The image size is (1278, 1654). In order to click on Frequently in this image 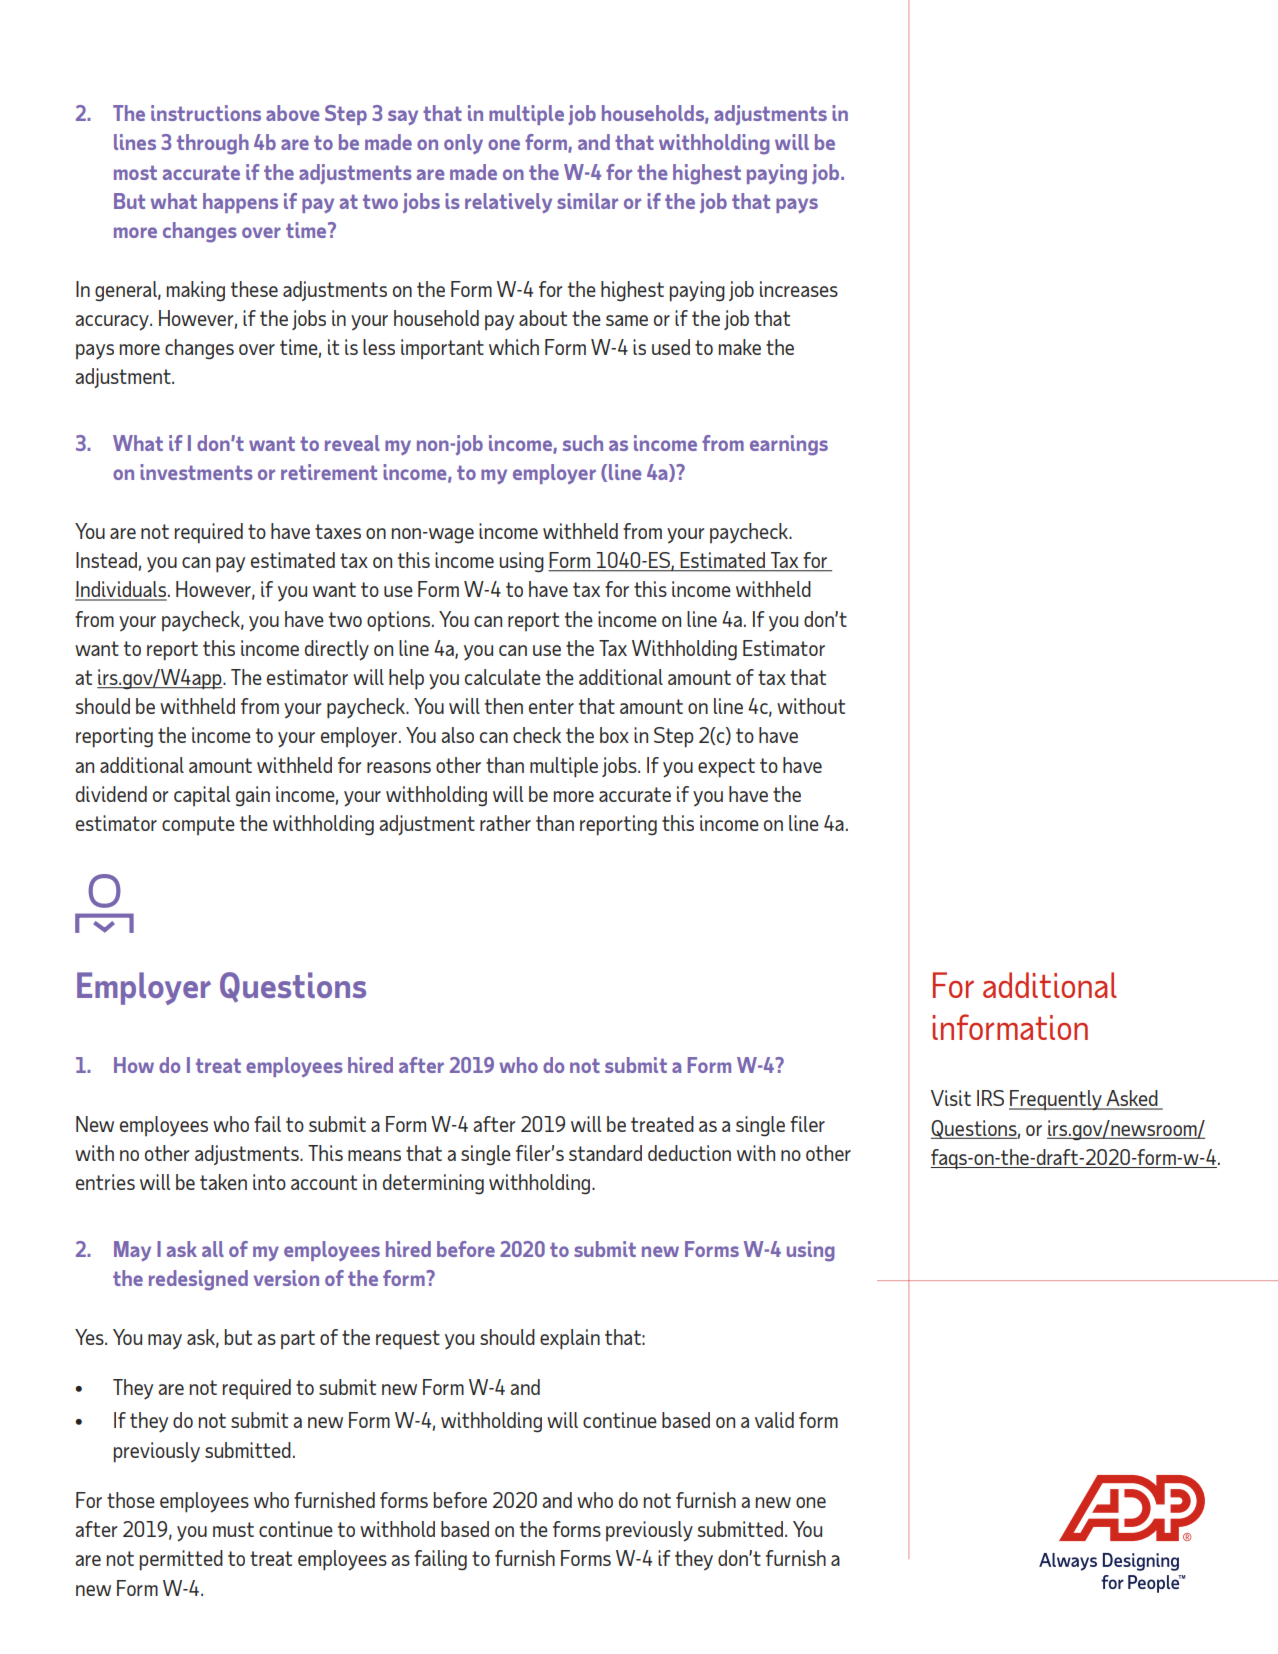, I will do `click(1056, 1100)`.
